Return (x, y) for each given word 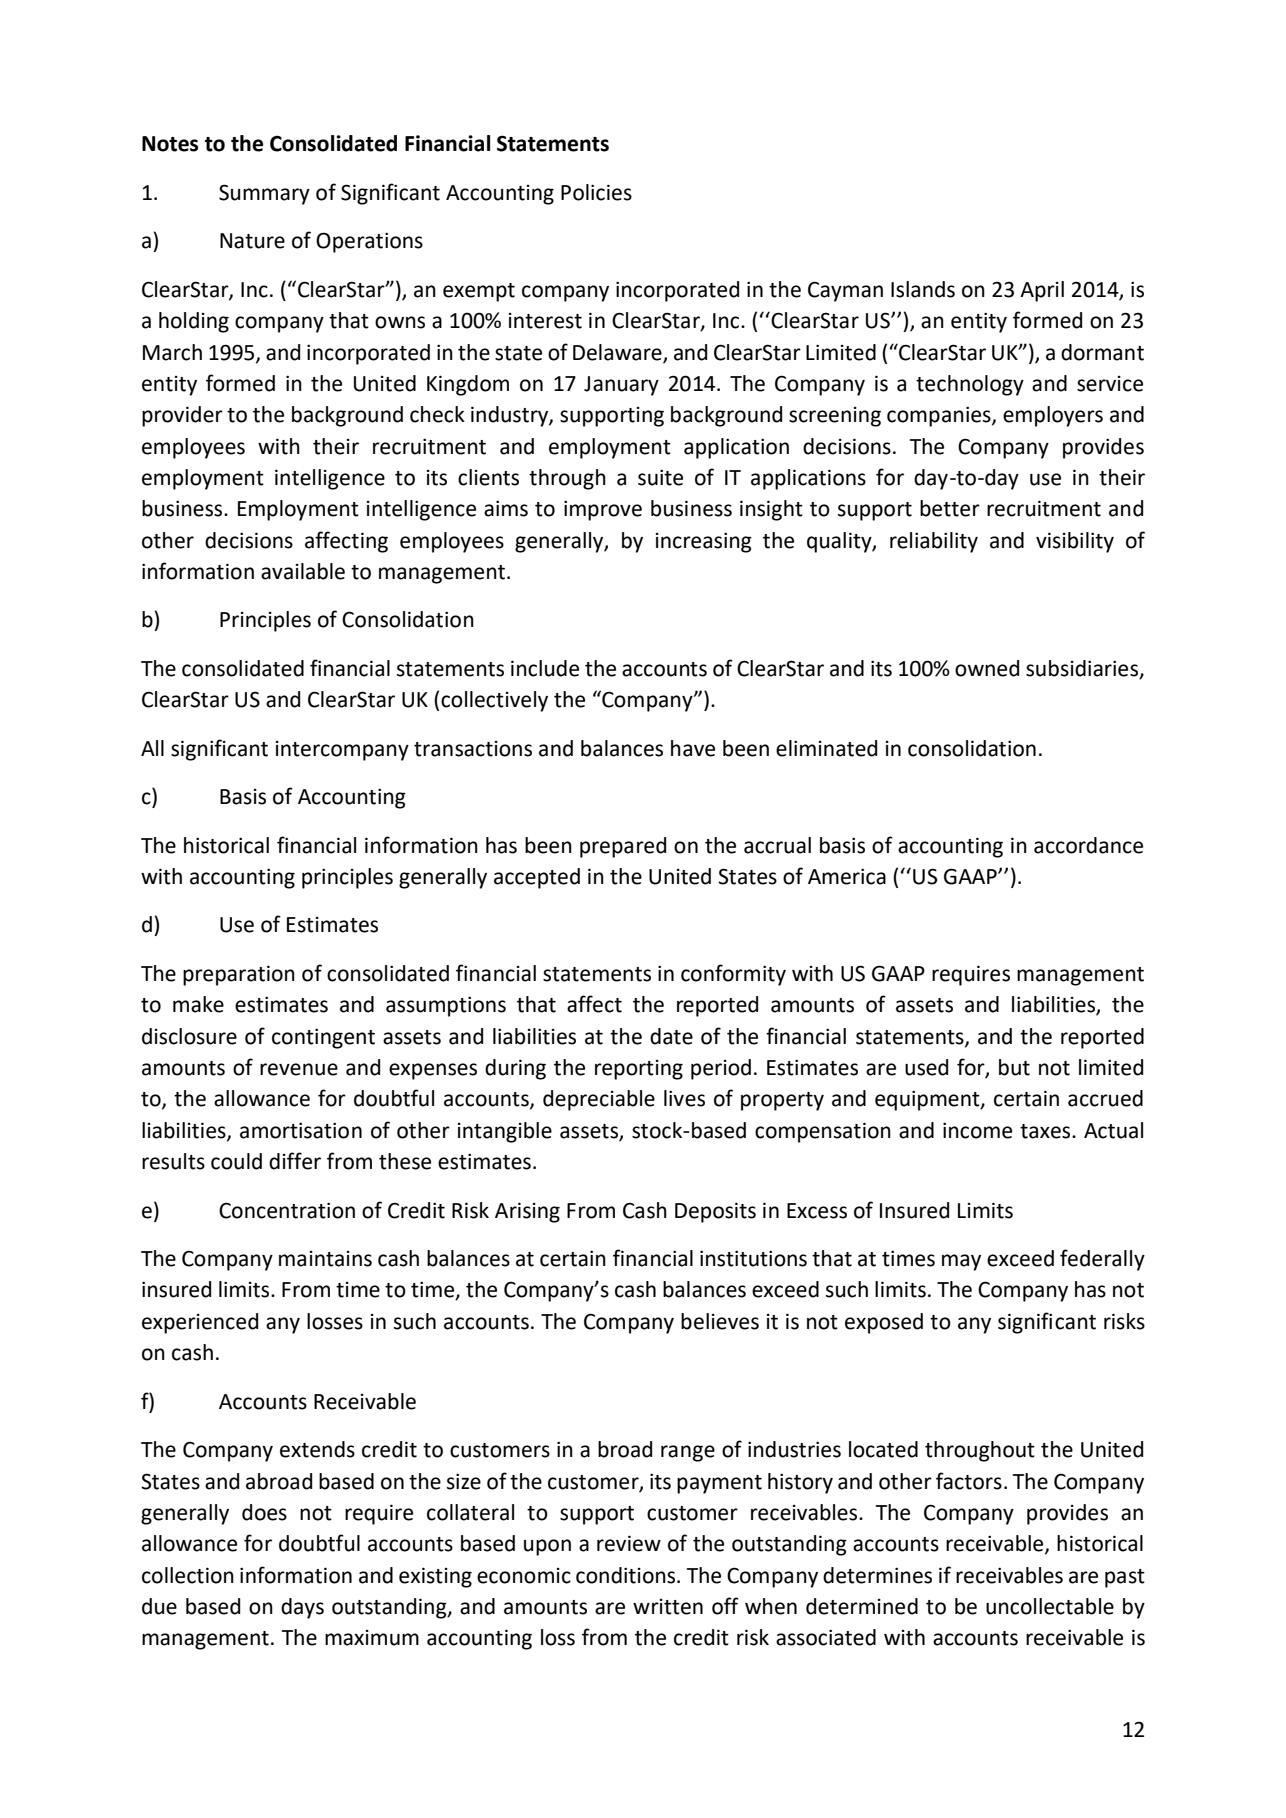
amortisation (301, 1130)
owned (987, 668)
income (977, 1130)
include (545, 668)
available (303, 571)
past (1125, 1578)
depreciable (599, 1100)
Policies (596, 192)
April (1042, 291)
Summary (264, 194)
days (302, 1608)
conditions (627, 1575)
